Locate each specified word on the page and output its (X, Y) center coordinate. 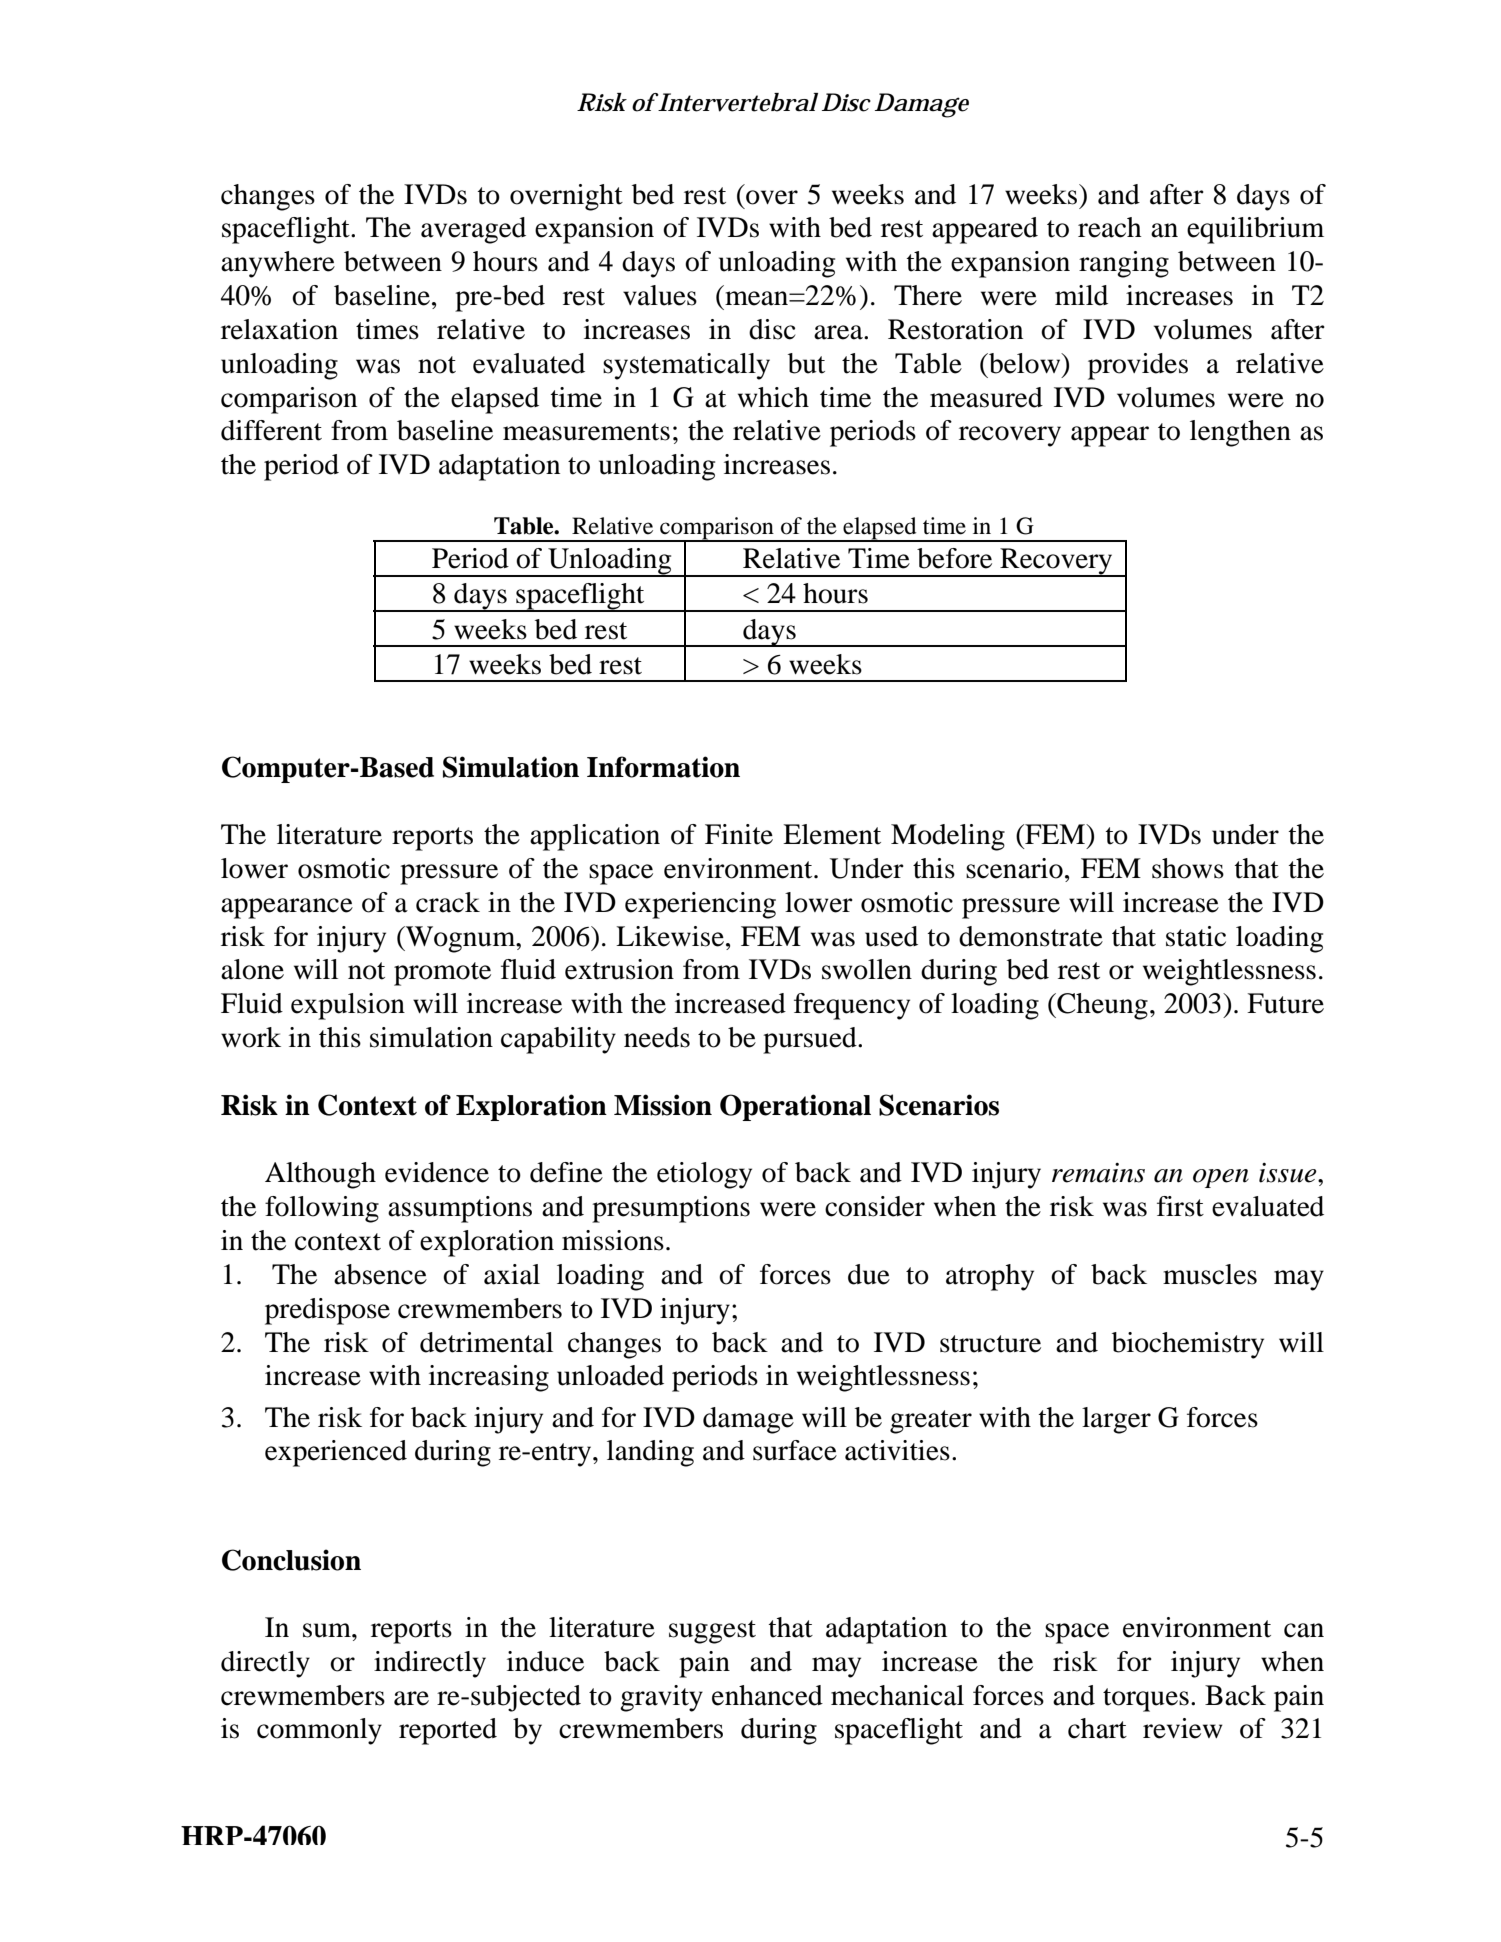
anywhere (278, 264)
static (1196, 936)
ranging (1124, 264)
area (839, 332)
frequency (852, 1006)
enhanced (767, 1695)
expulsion (348, 1006)
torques (1146, 1700)
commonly (319, 1731)
